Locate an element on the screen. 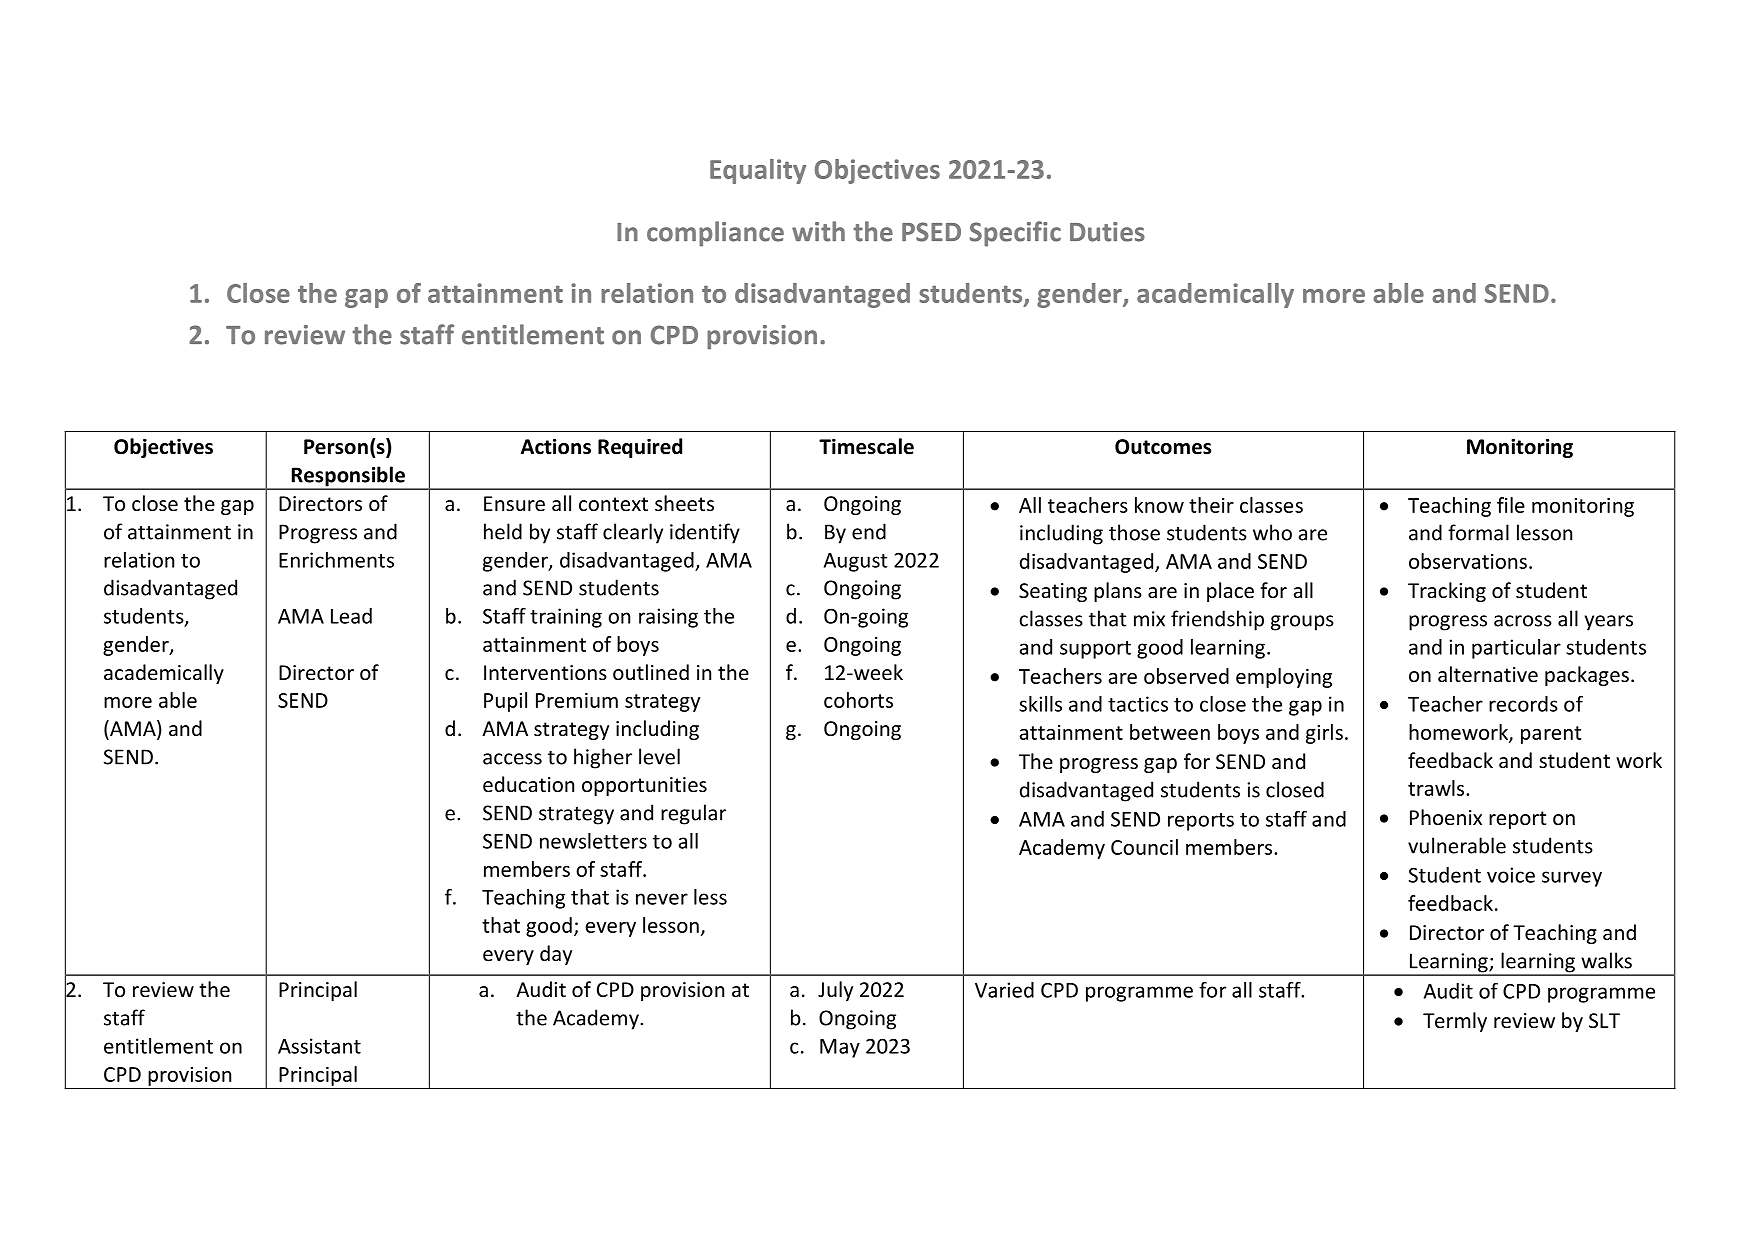 The image size is (1761, 1245). Assistant is located at coordinates (319, 1046).
